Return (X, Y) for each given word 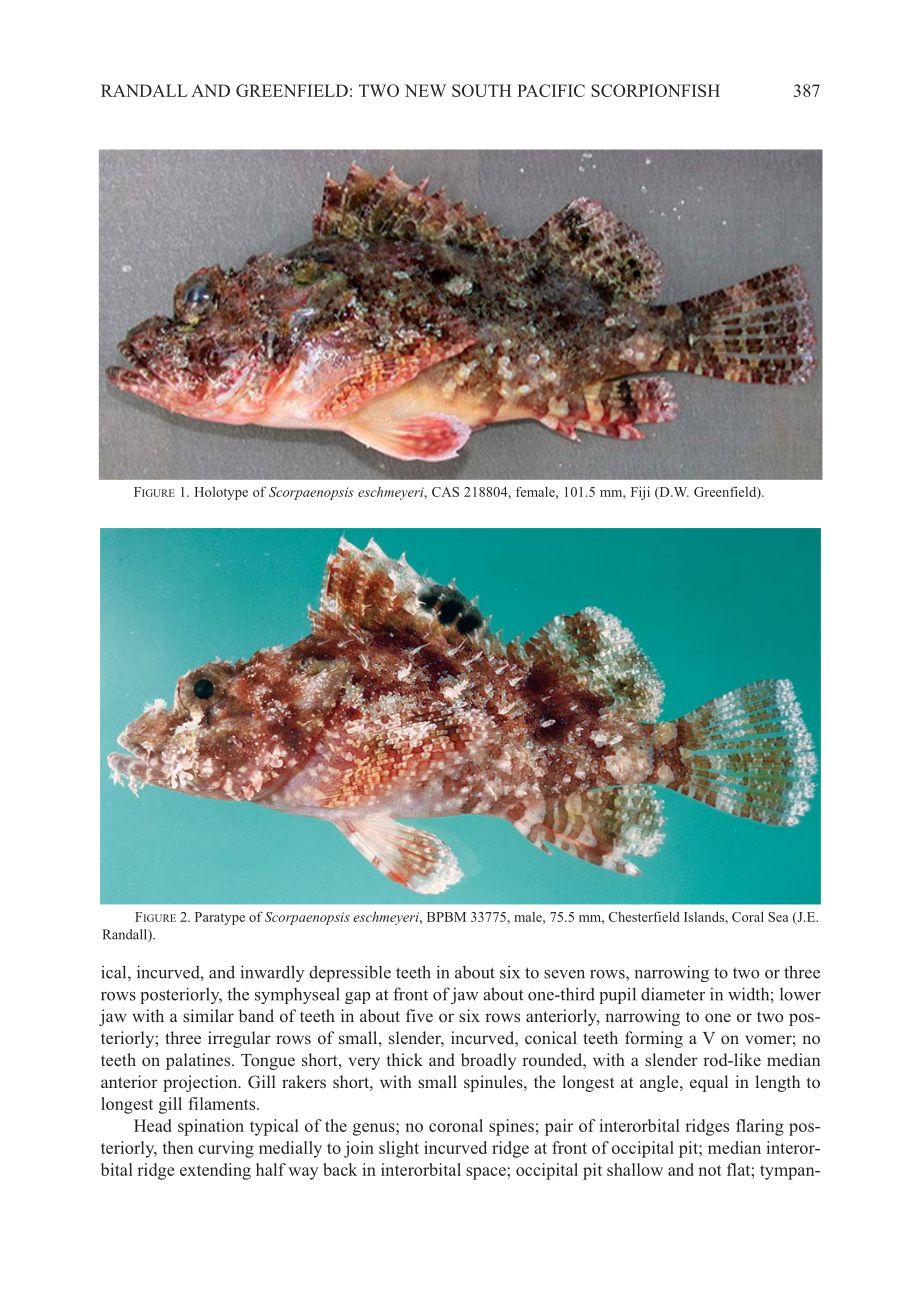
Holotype (221, 493)
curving (226, 1149)
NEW (425, 90)
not (710, 1170)
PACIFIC (551, 90)
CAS (445, 492)
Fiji (640, 493)
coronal (456, 1125)
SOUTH (481, 90)
